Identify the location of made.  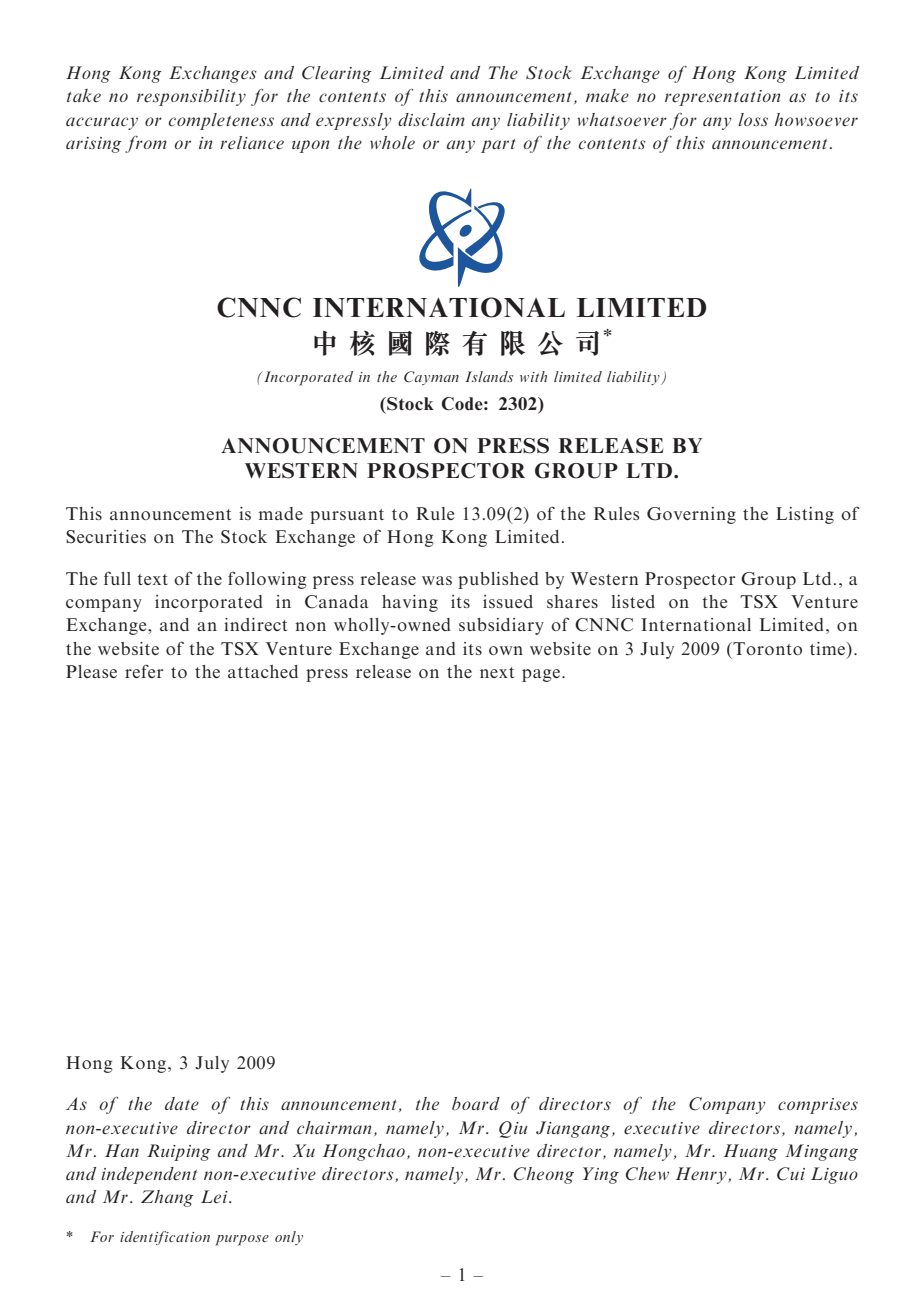
(281, 513).
